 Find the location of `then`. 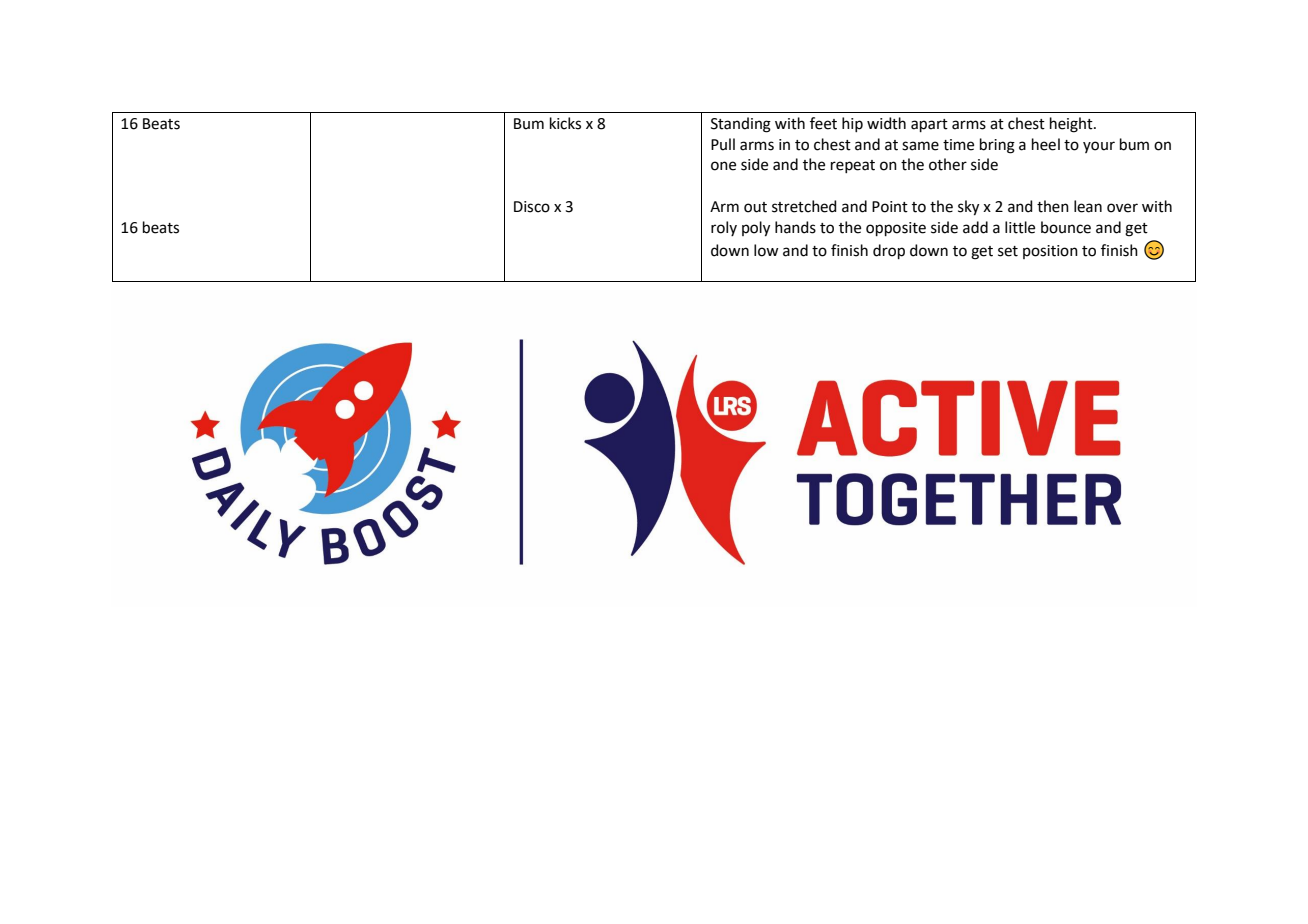

then is located at coordinates (1053, 206).
